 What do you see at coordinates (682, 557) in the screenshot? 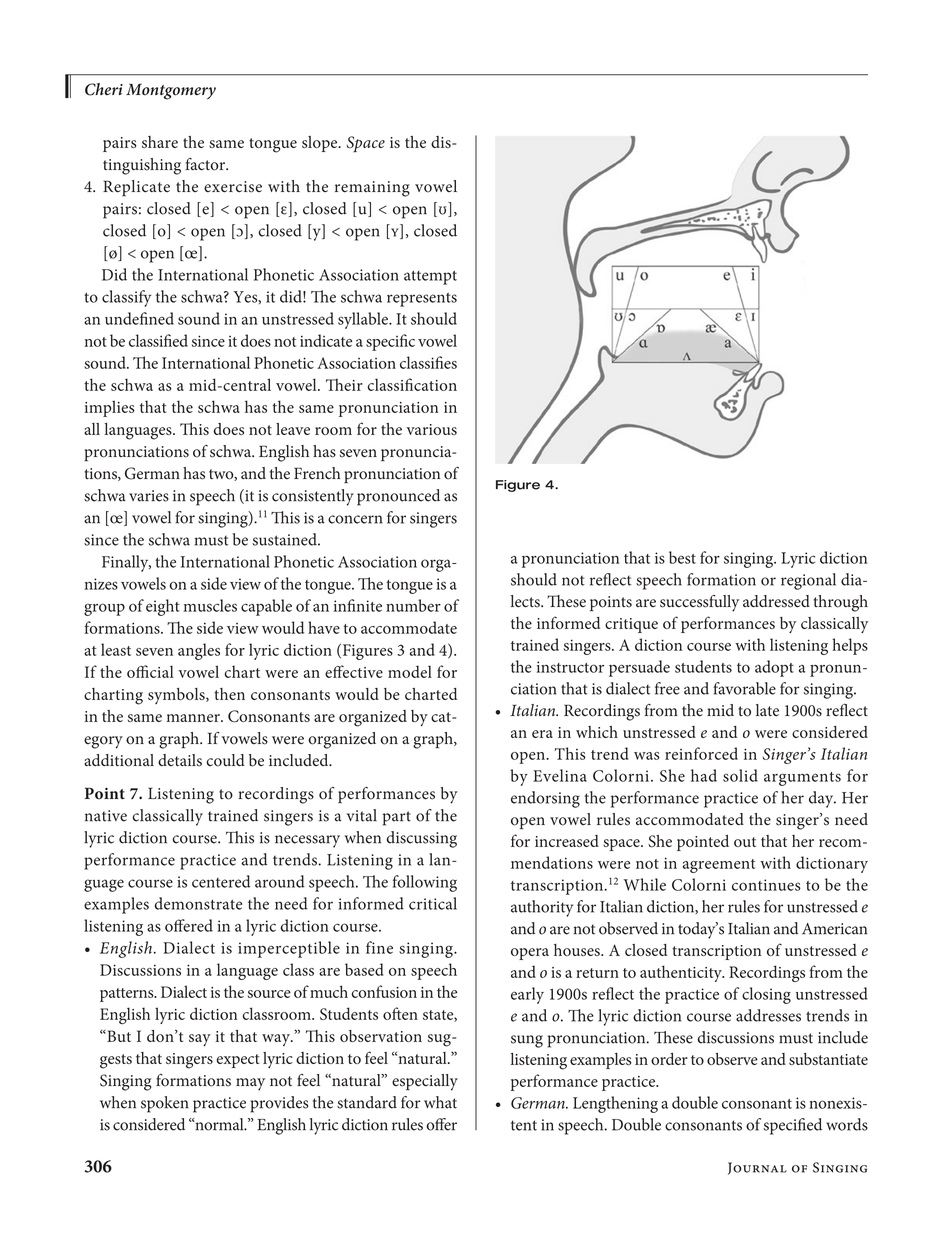
I see `best` at bounding box center [682, 557].
